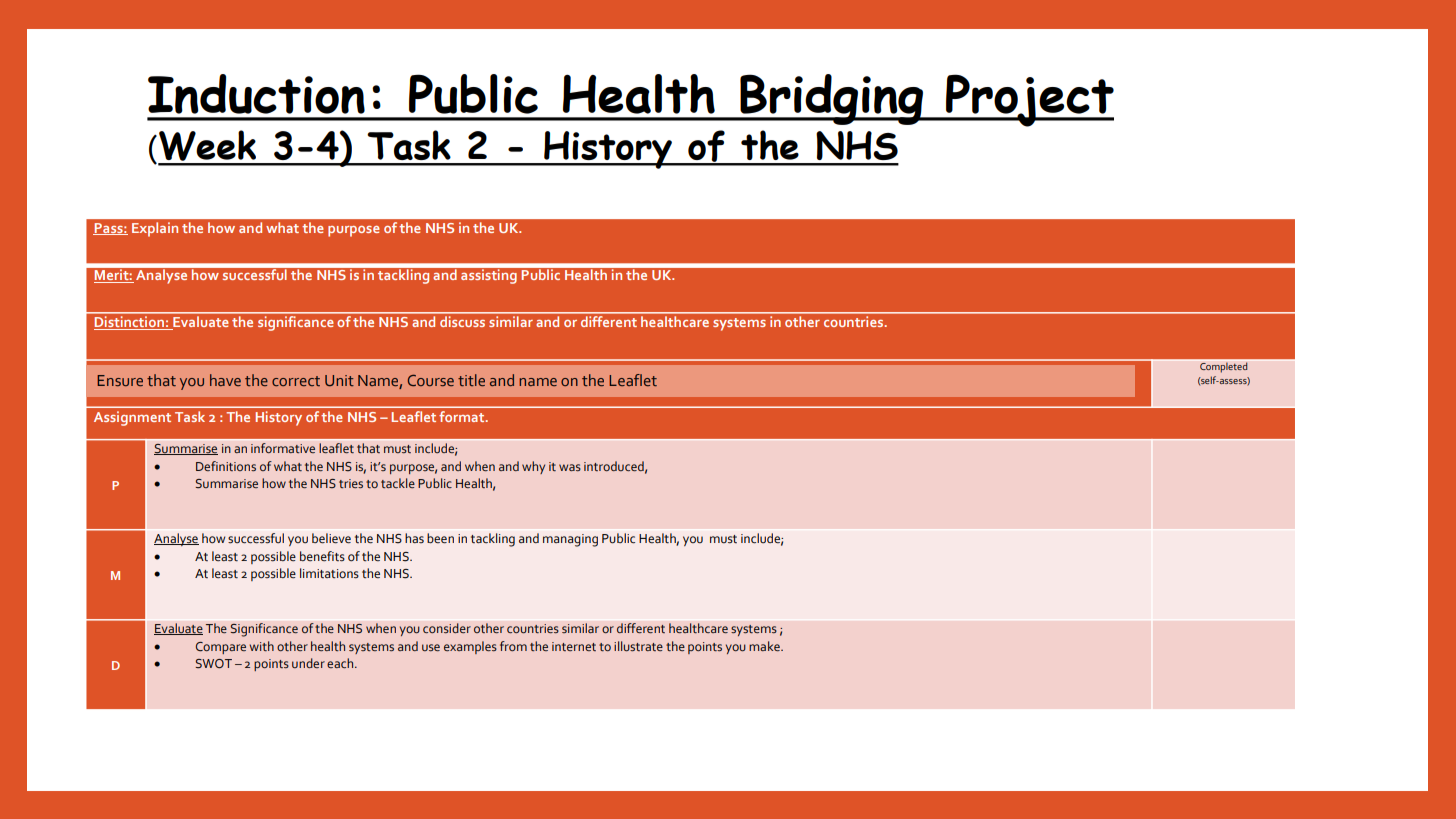 This document has height=819, width=1456. Describe the element at coordinates (462, 321) in the document. I see `discuss` at that location.
